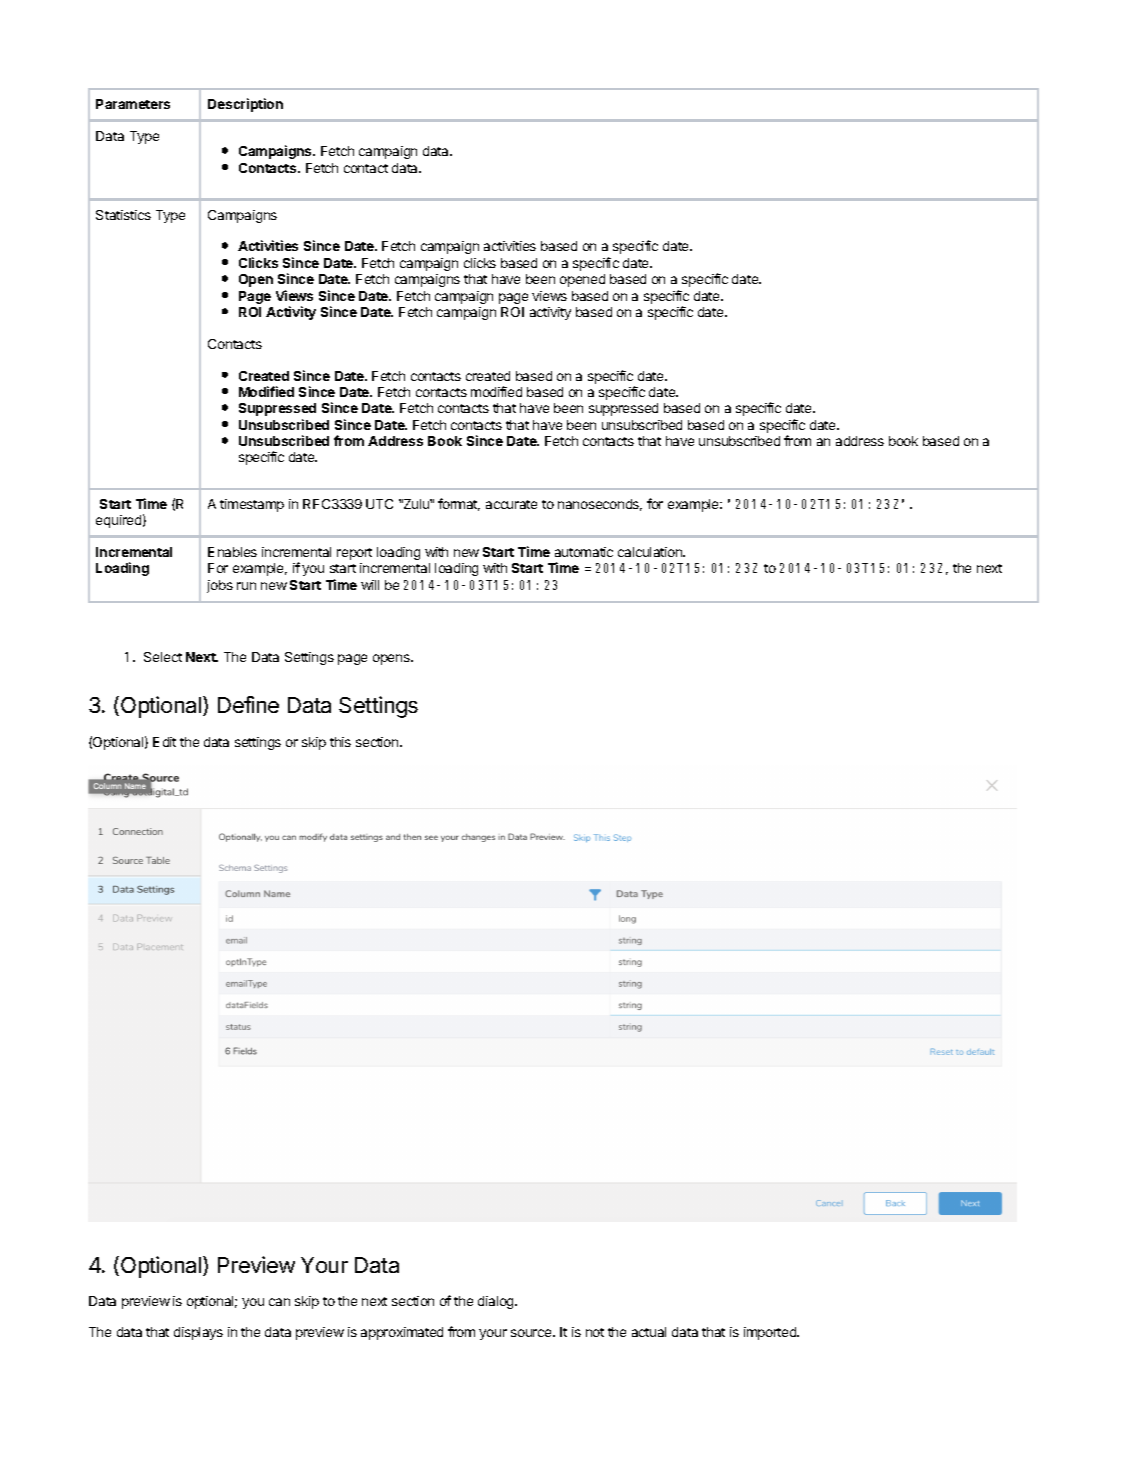 The width and height of the screenshot is (1127, 1458). Describe the element at coordinates (245, 105) in the screenshot. I see `Description` at that location.
